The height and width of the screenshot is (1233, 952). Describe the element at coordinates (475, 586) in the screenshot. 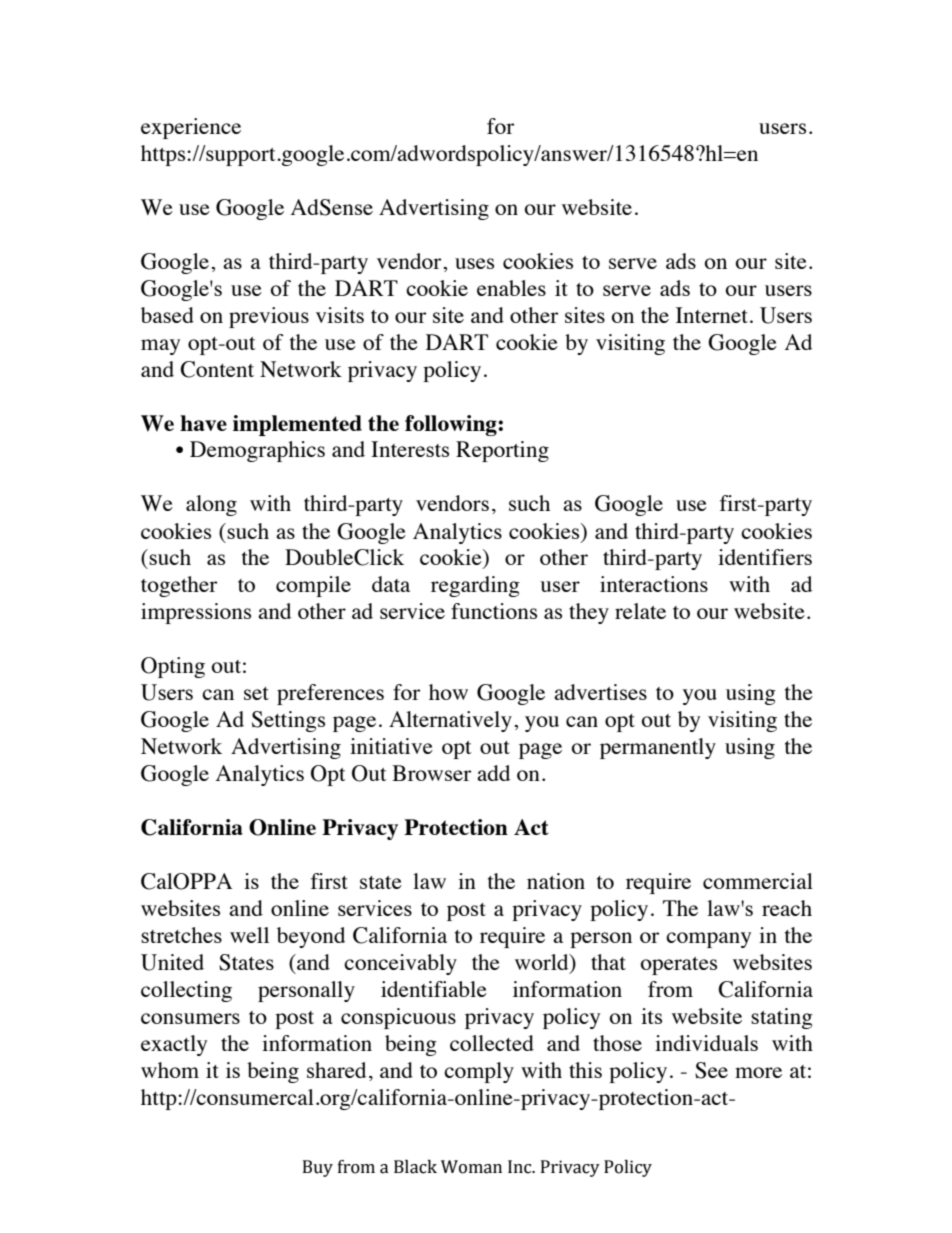

I see `regarding` at that location.
